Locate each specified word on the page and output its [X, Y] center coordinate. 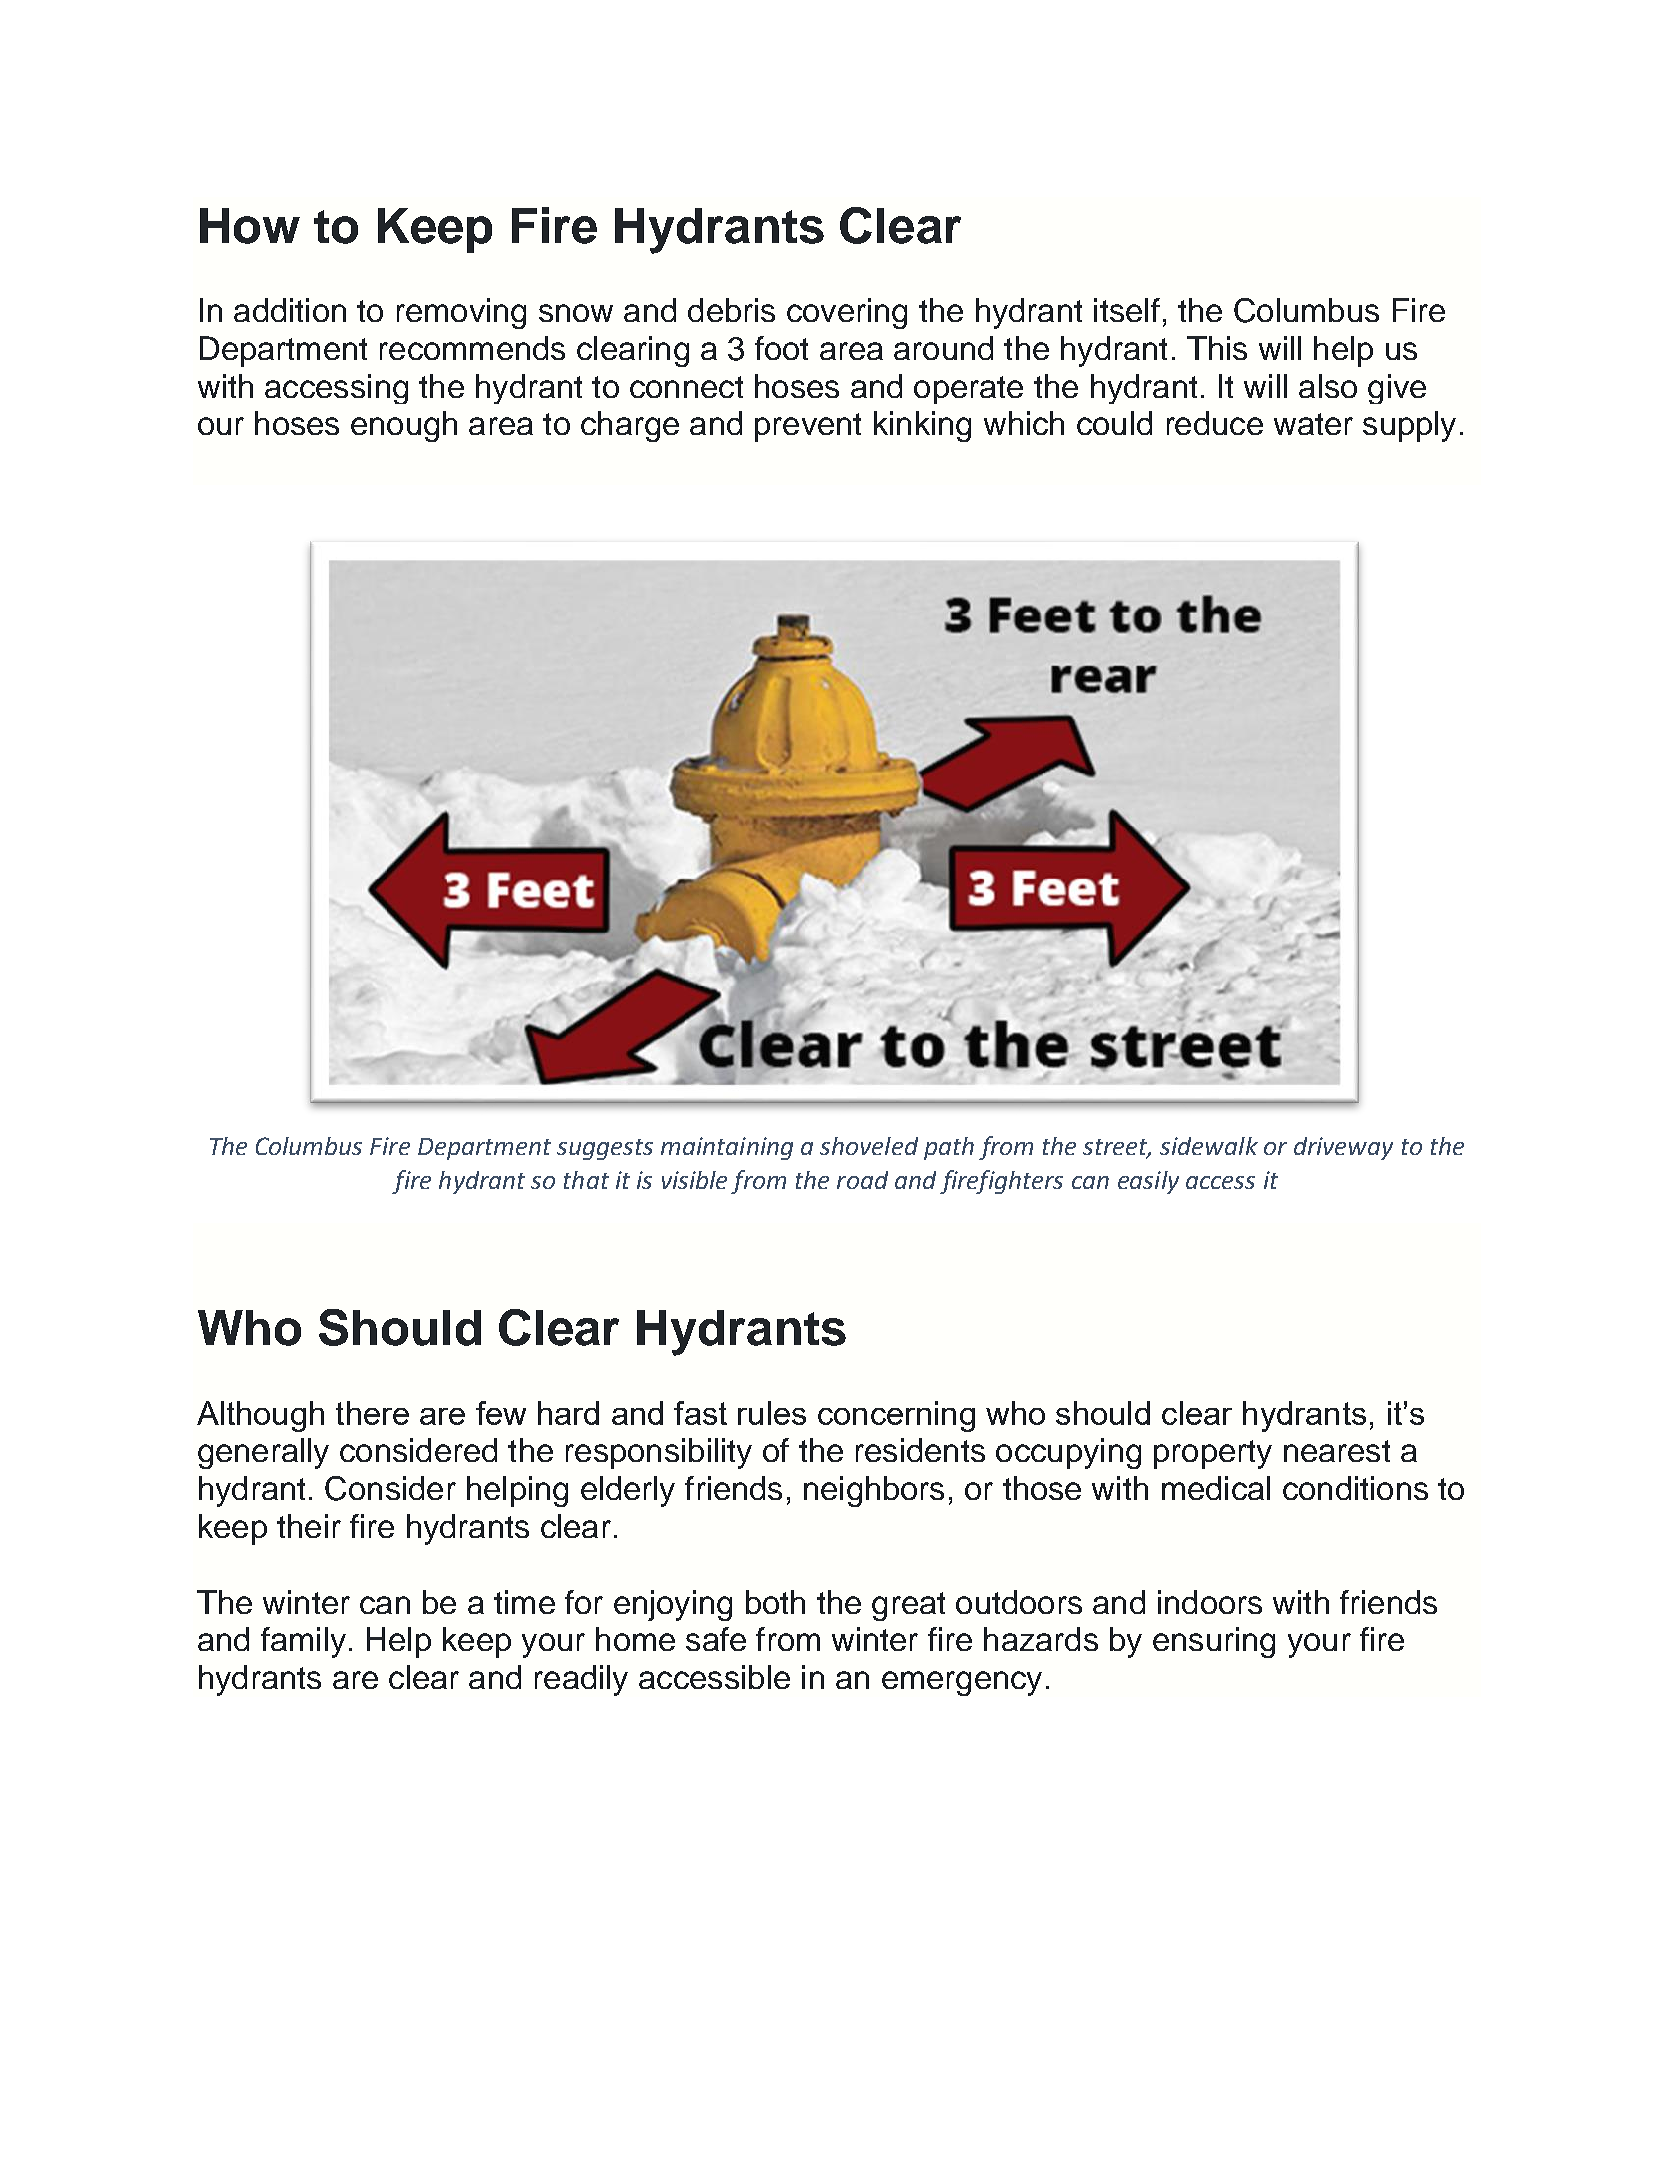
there [372, 1413]
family [303, 1642]
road [862, 1180]
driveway [1343, 1148]
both [775, 1602]
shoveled [869, 1146]
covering [847, 313]
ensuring [1214, 1642]
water [1313, 424]
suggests [605, 1149]
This [1217, 348]
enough [404, 426]
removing [461, 313]
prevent [808, 427]
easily [1148, 1182]
